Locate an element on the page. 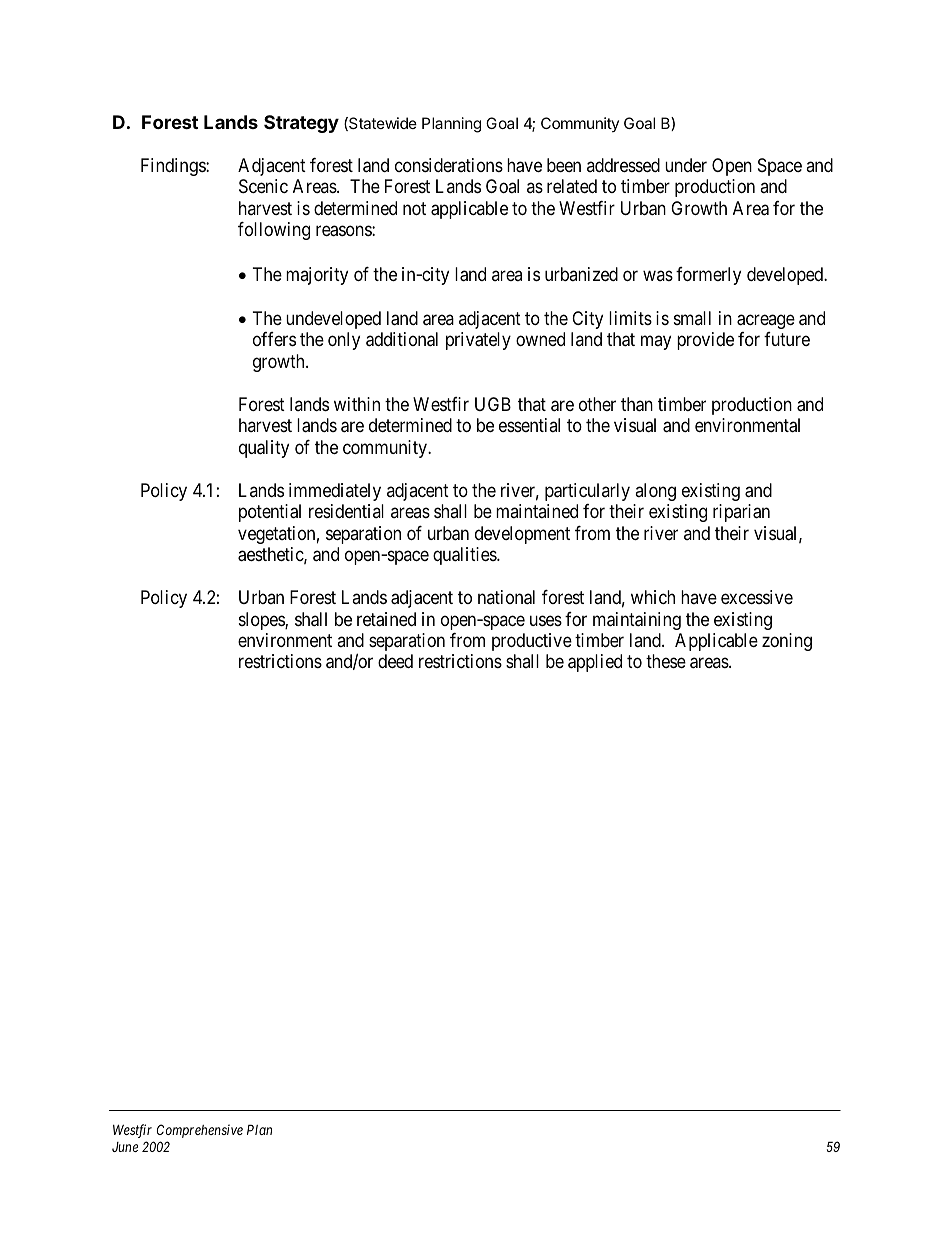 The width and height of the document is (952, 1233). quality is located at coordinates (264, 449).
